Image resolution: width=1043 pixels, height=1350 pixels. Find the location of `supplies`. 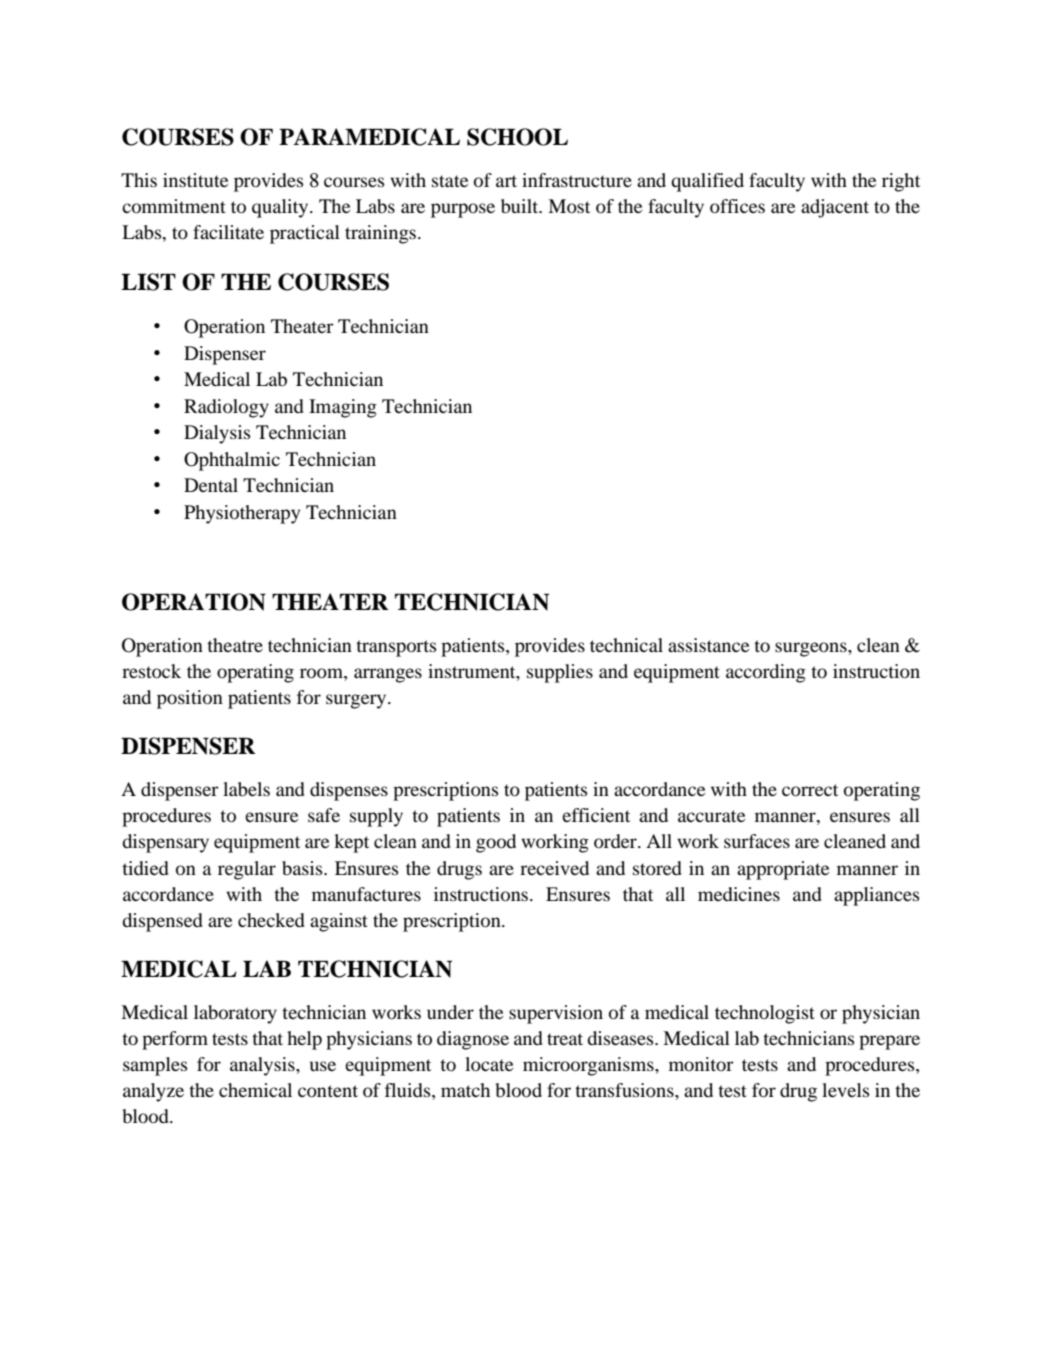

supplies is located at coordinates (560, 673).
